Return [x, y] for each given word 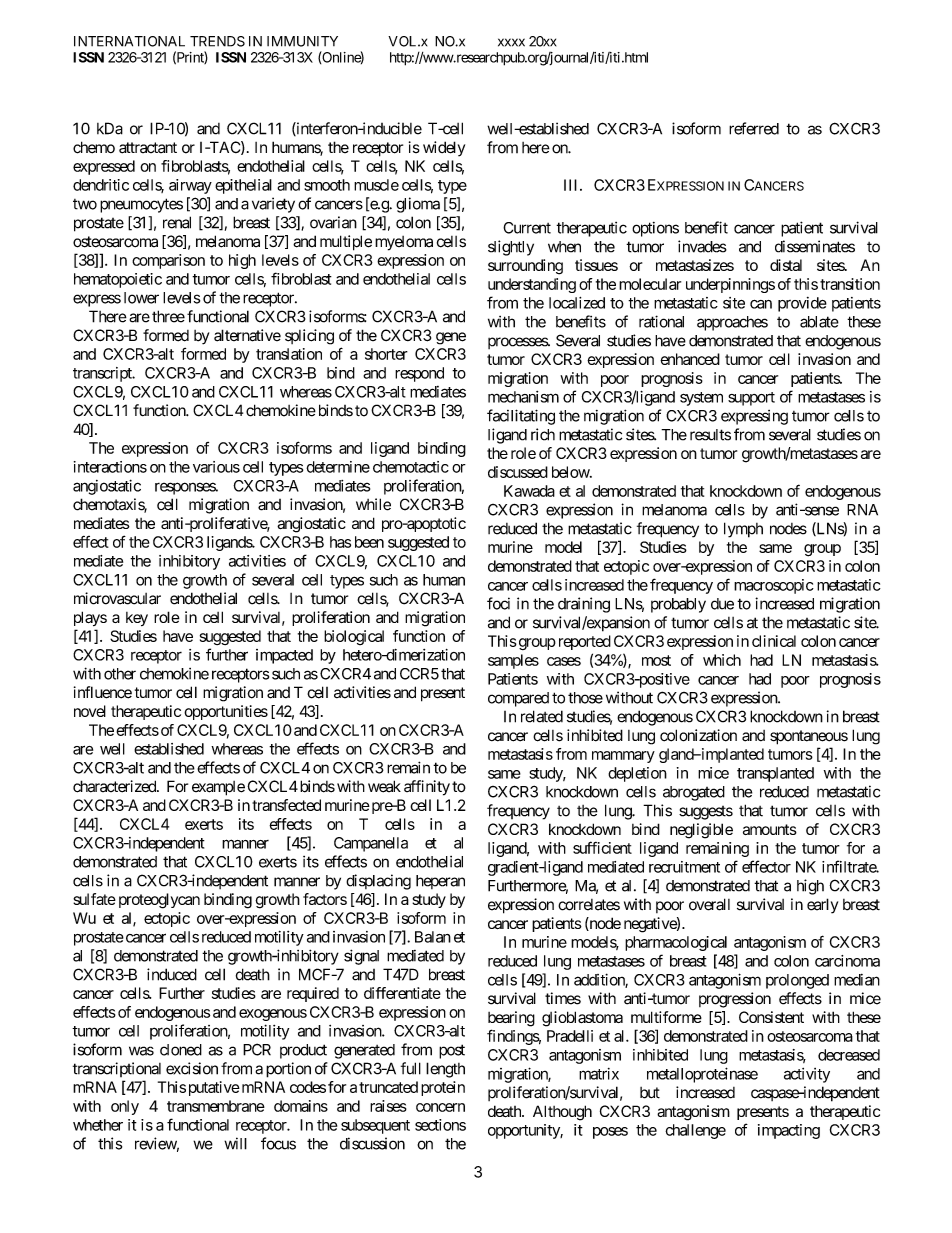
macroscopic [774, 586]
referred [754, 128]
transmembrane [216, 1106]
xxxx [511, 42]
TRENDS [217, 41]
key [137, 619]
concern [440, 1107]
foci [498, 603]
